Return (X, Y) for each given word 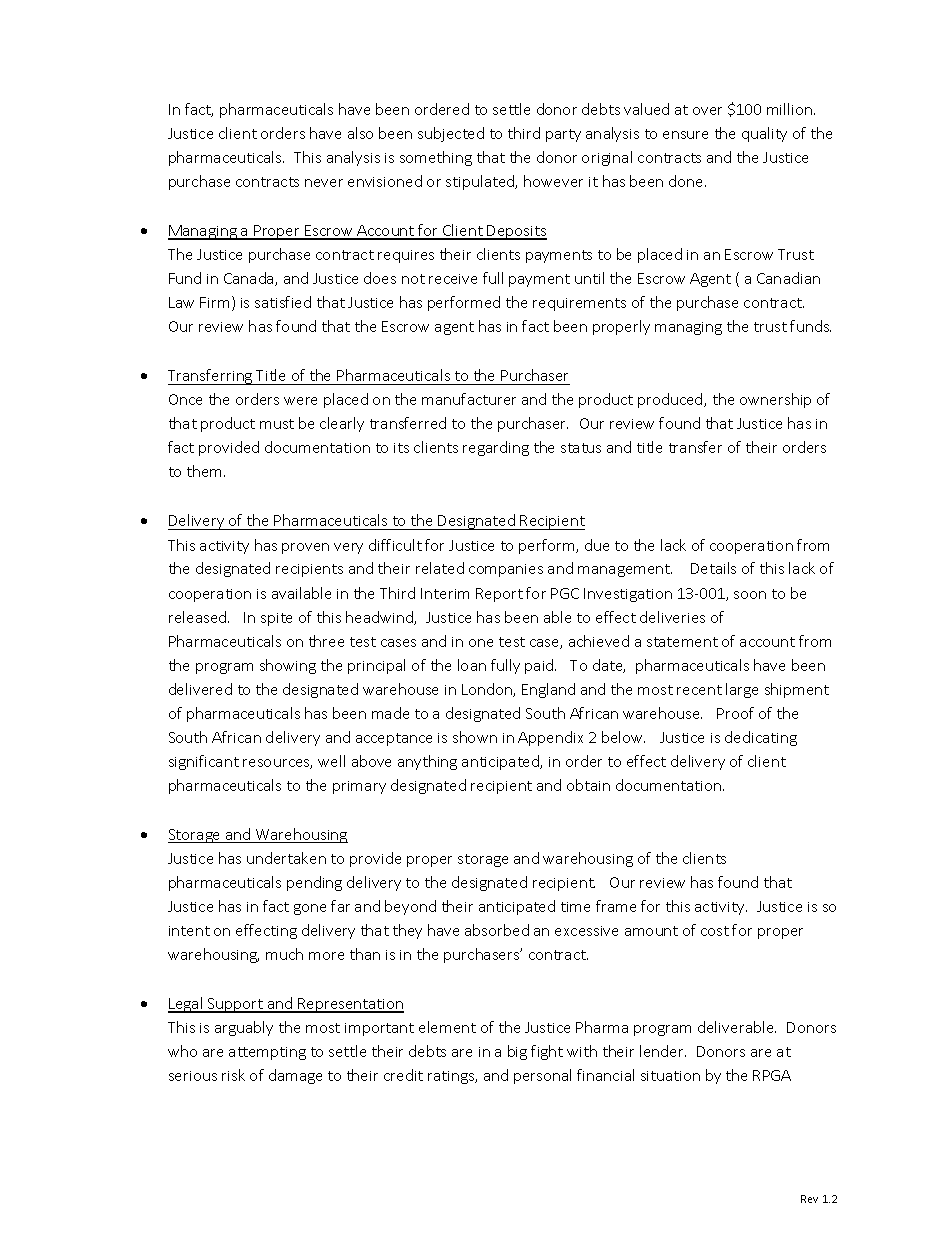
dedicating (761, 738)
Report (499, 595)
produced (671, 400)
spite (276, 619)
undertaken (286, 858)
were (300, 401)
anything (427, 762)
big (517, 1052)
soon (750, 595)
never (324, 183)
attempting (267, 1053)
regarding (496, 448)
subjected (451, 134)
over (707, 111)
